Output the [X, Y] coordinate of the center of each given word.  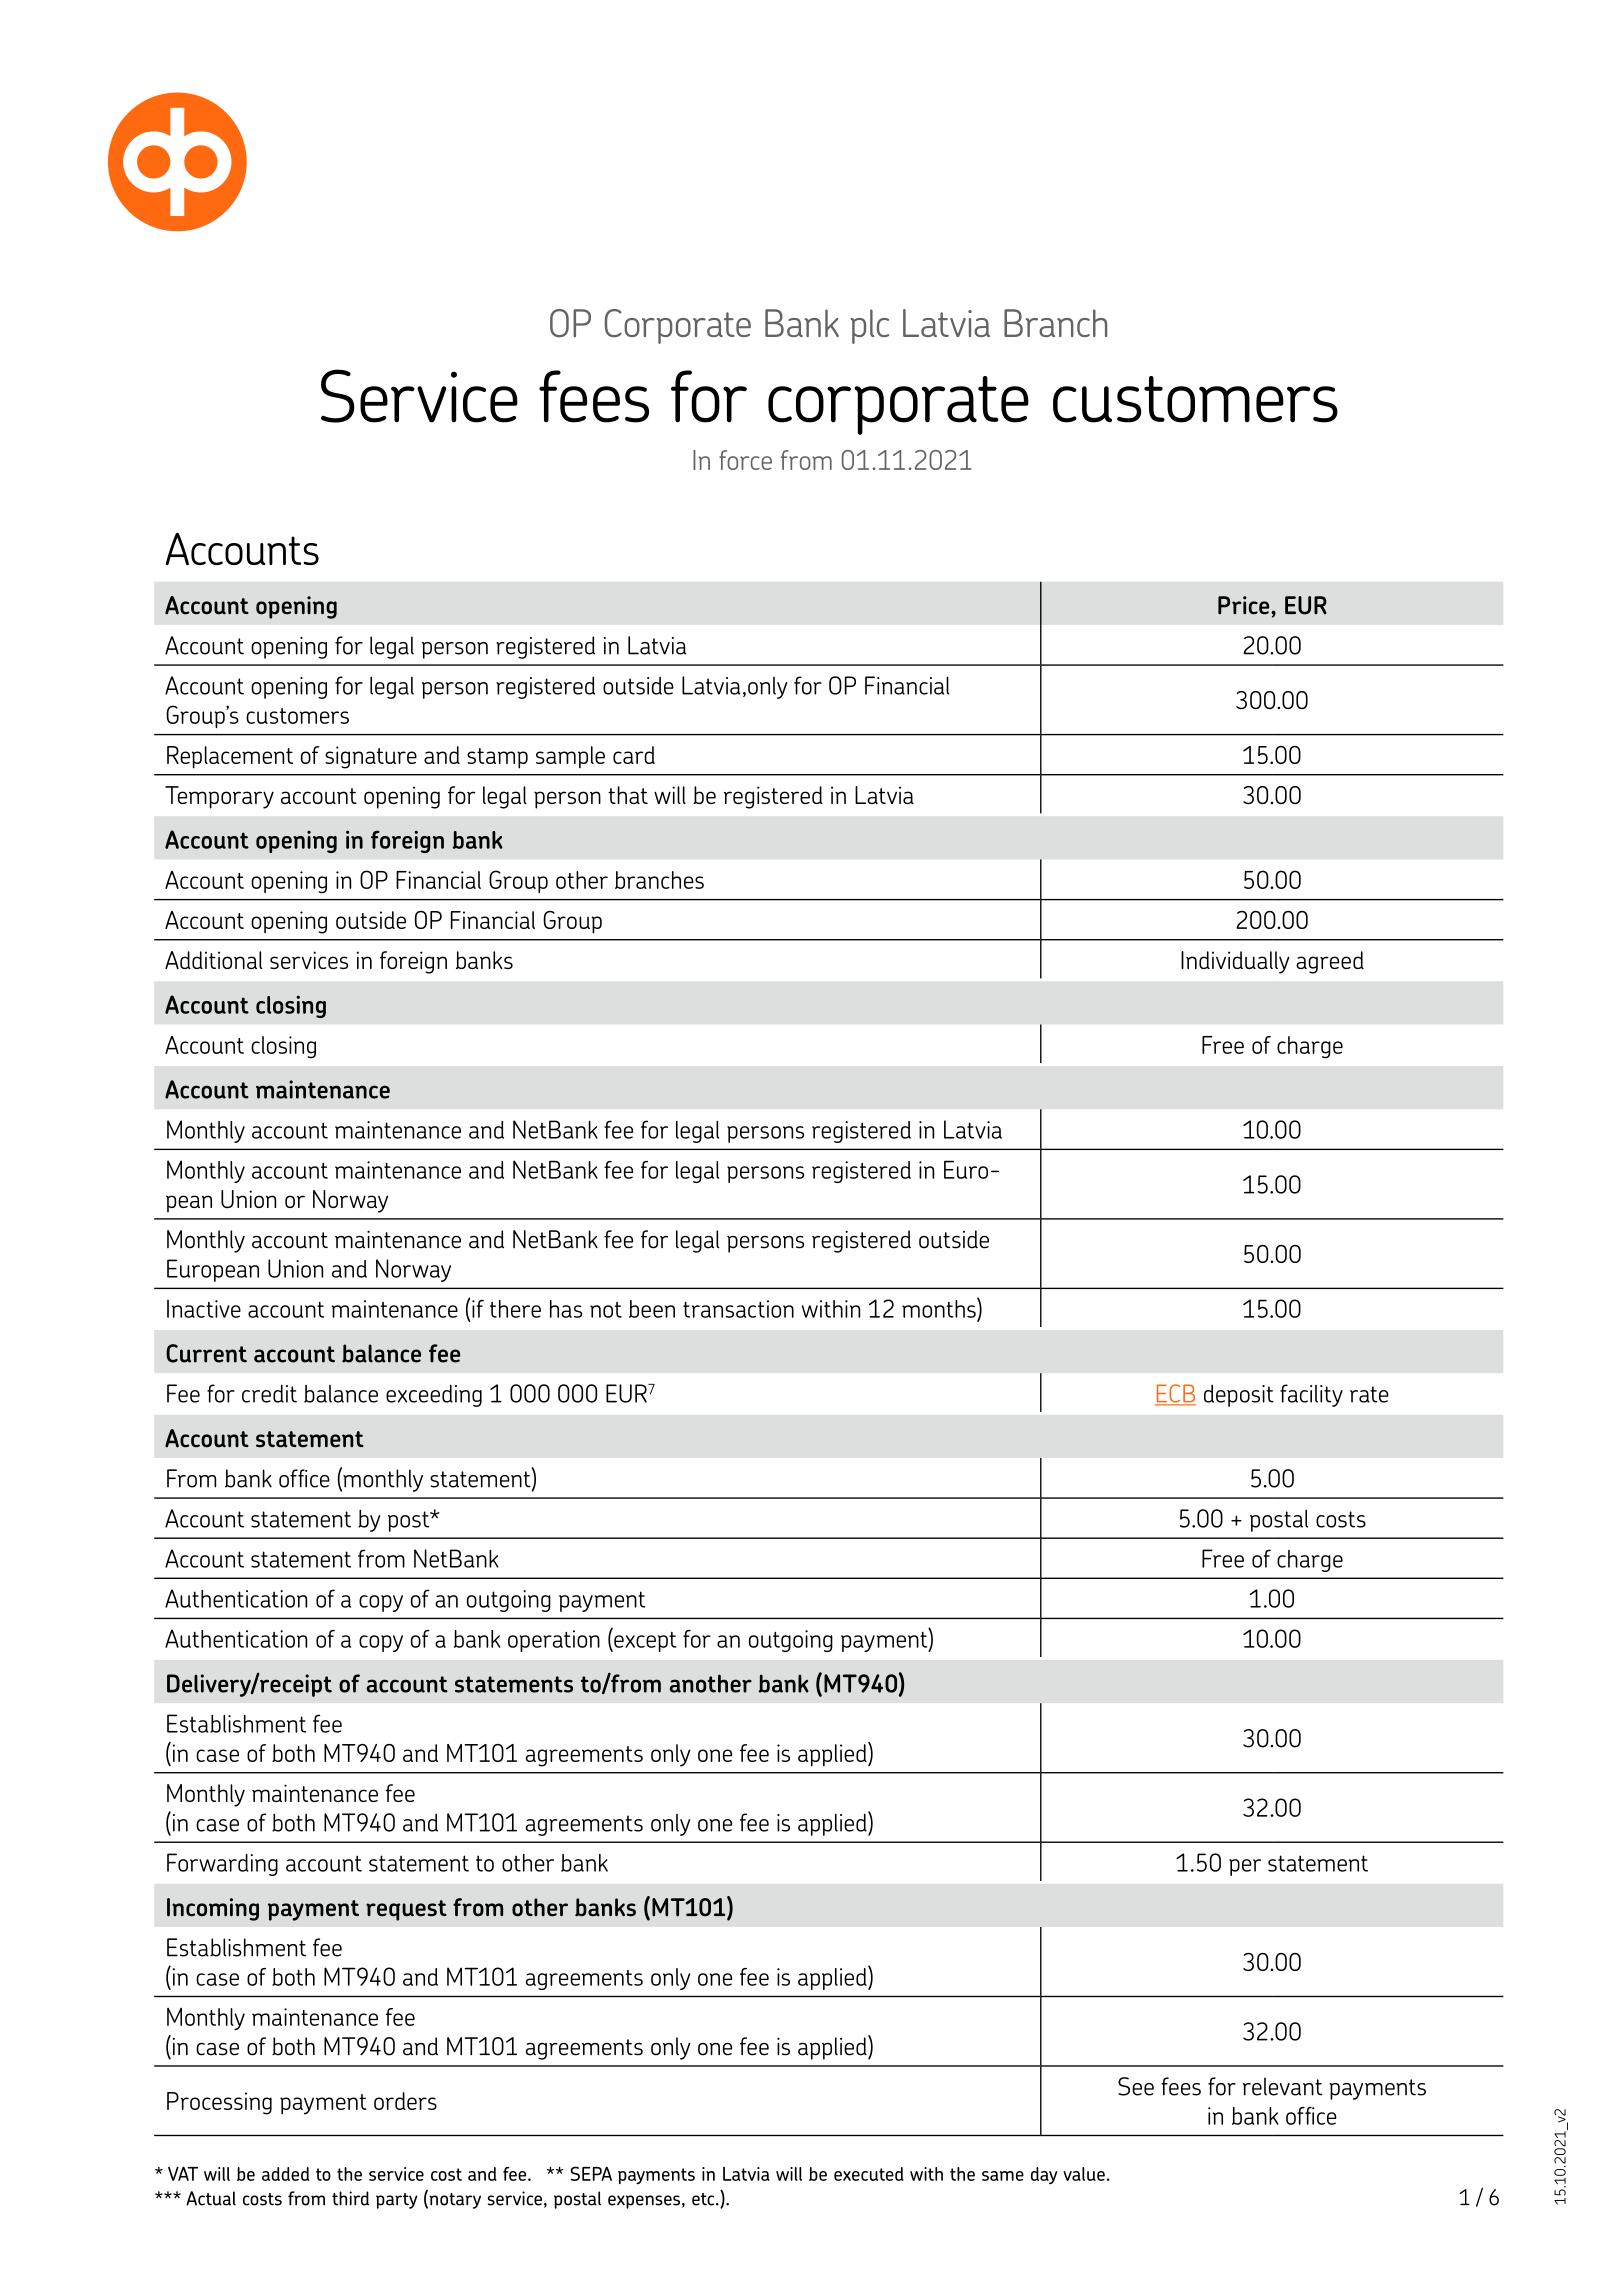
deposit [1239, 1395]
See [1136, 2086]
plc [869, 326]
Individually [1235, 962]
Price [1245, 605]
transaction [738, 1309]
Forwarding [222, 1864]
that [628, 795]
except [644, 1640]
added [285, 2174]
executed [869, 2174]
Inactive [204, 1308]
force [745, 460]
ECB [1175, 1394]
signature [371, 757]
